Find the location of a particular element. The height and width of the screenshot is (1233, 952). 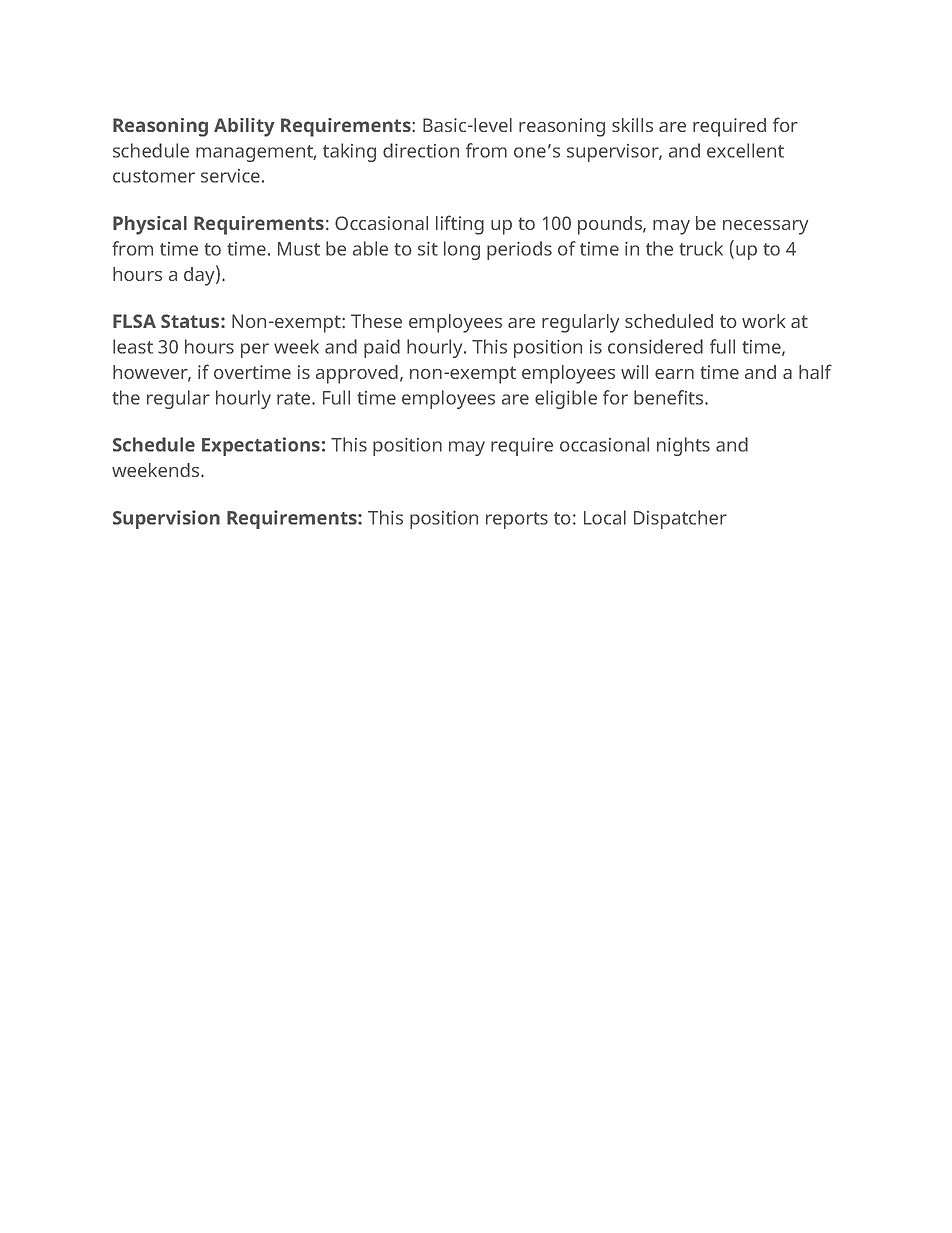

rate is located at coordinates (295, 398).
